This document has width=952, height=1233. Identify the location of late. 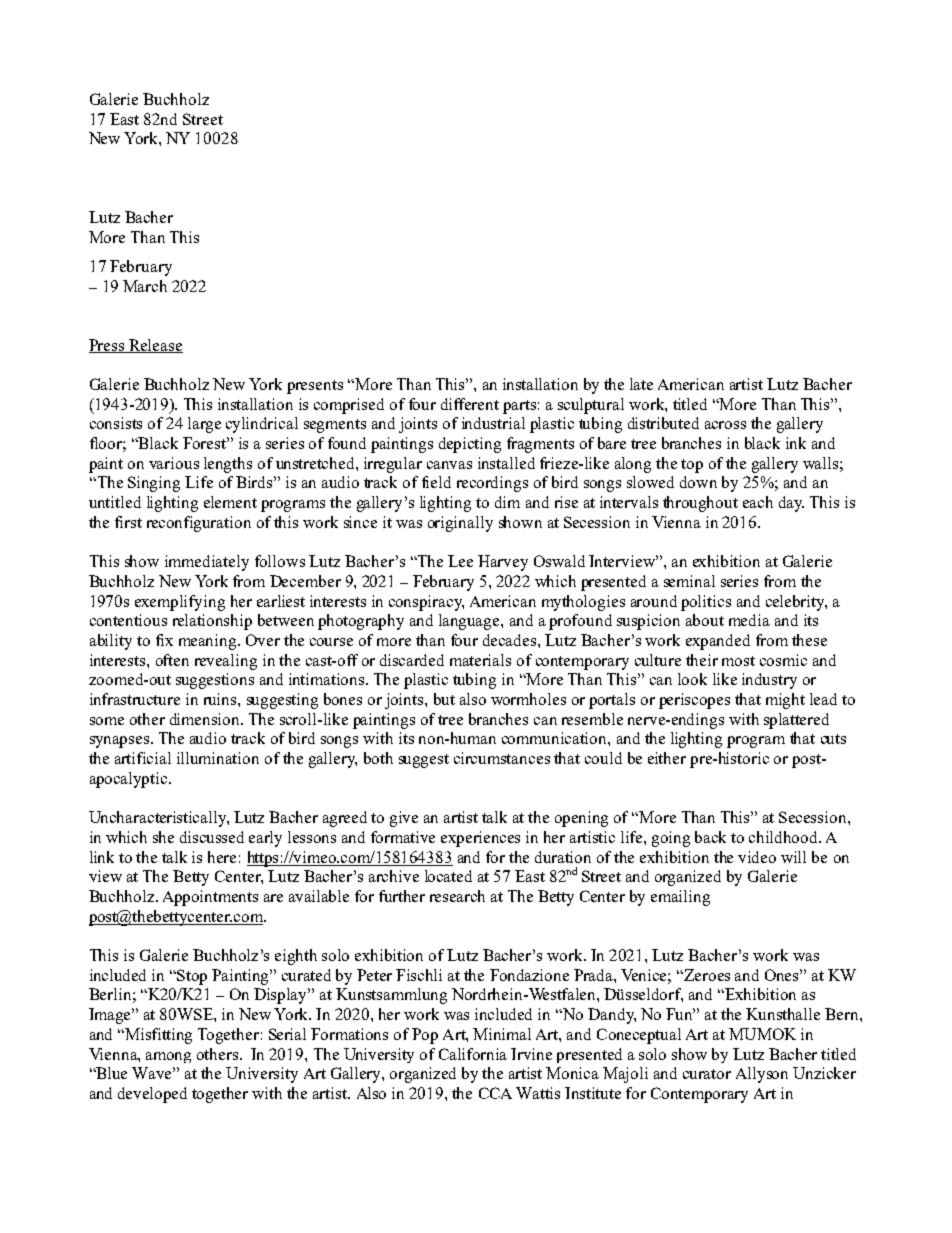
(641, 384).
